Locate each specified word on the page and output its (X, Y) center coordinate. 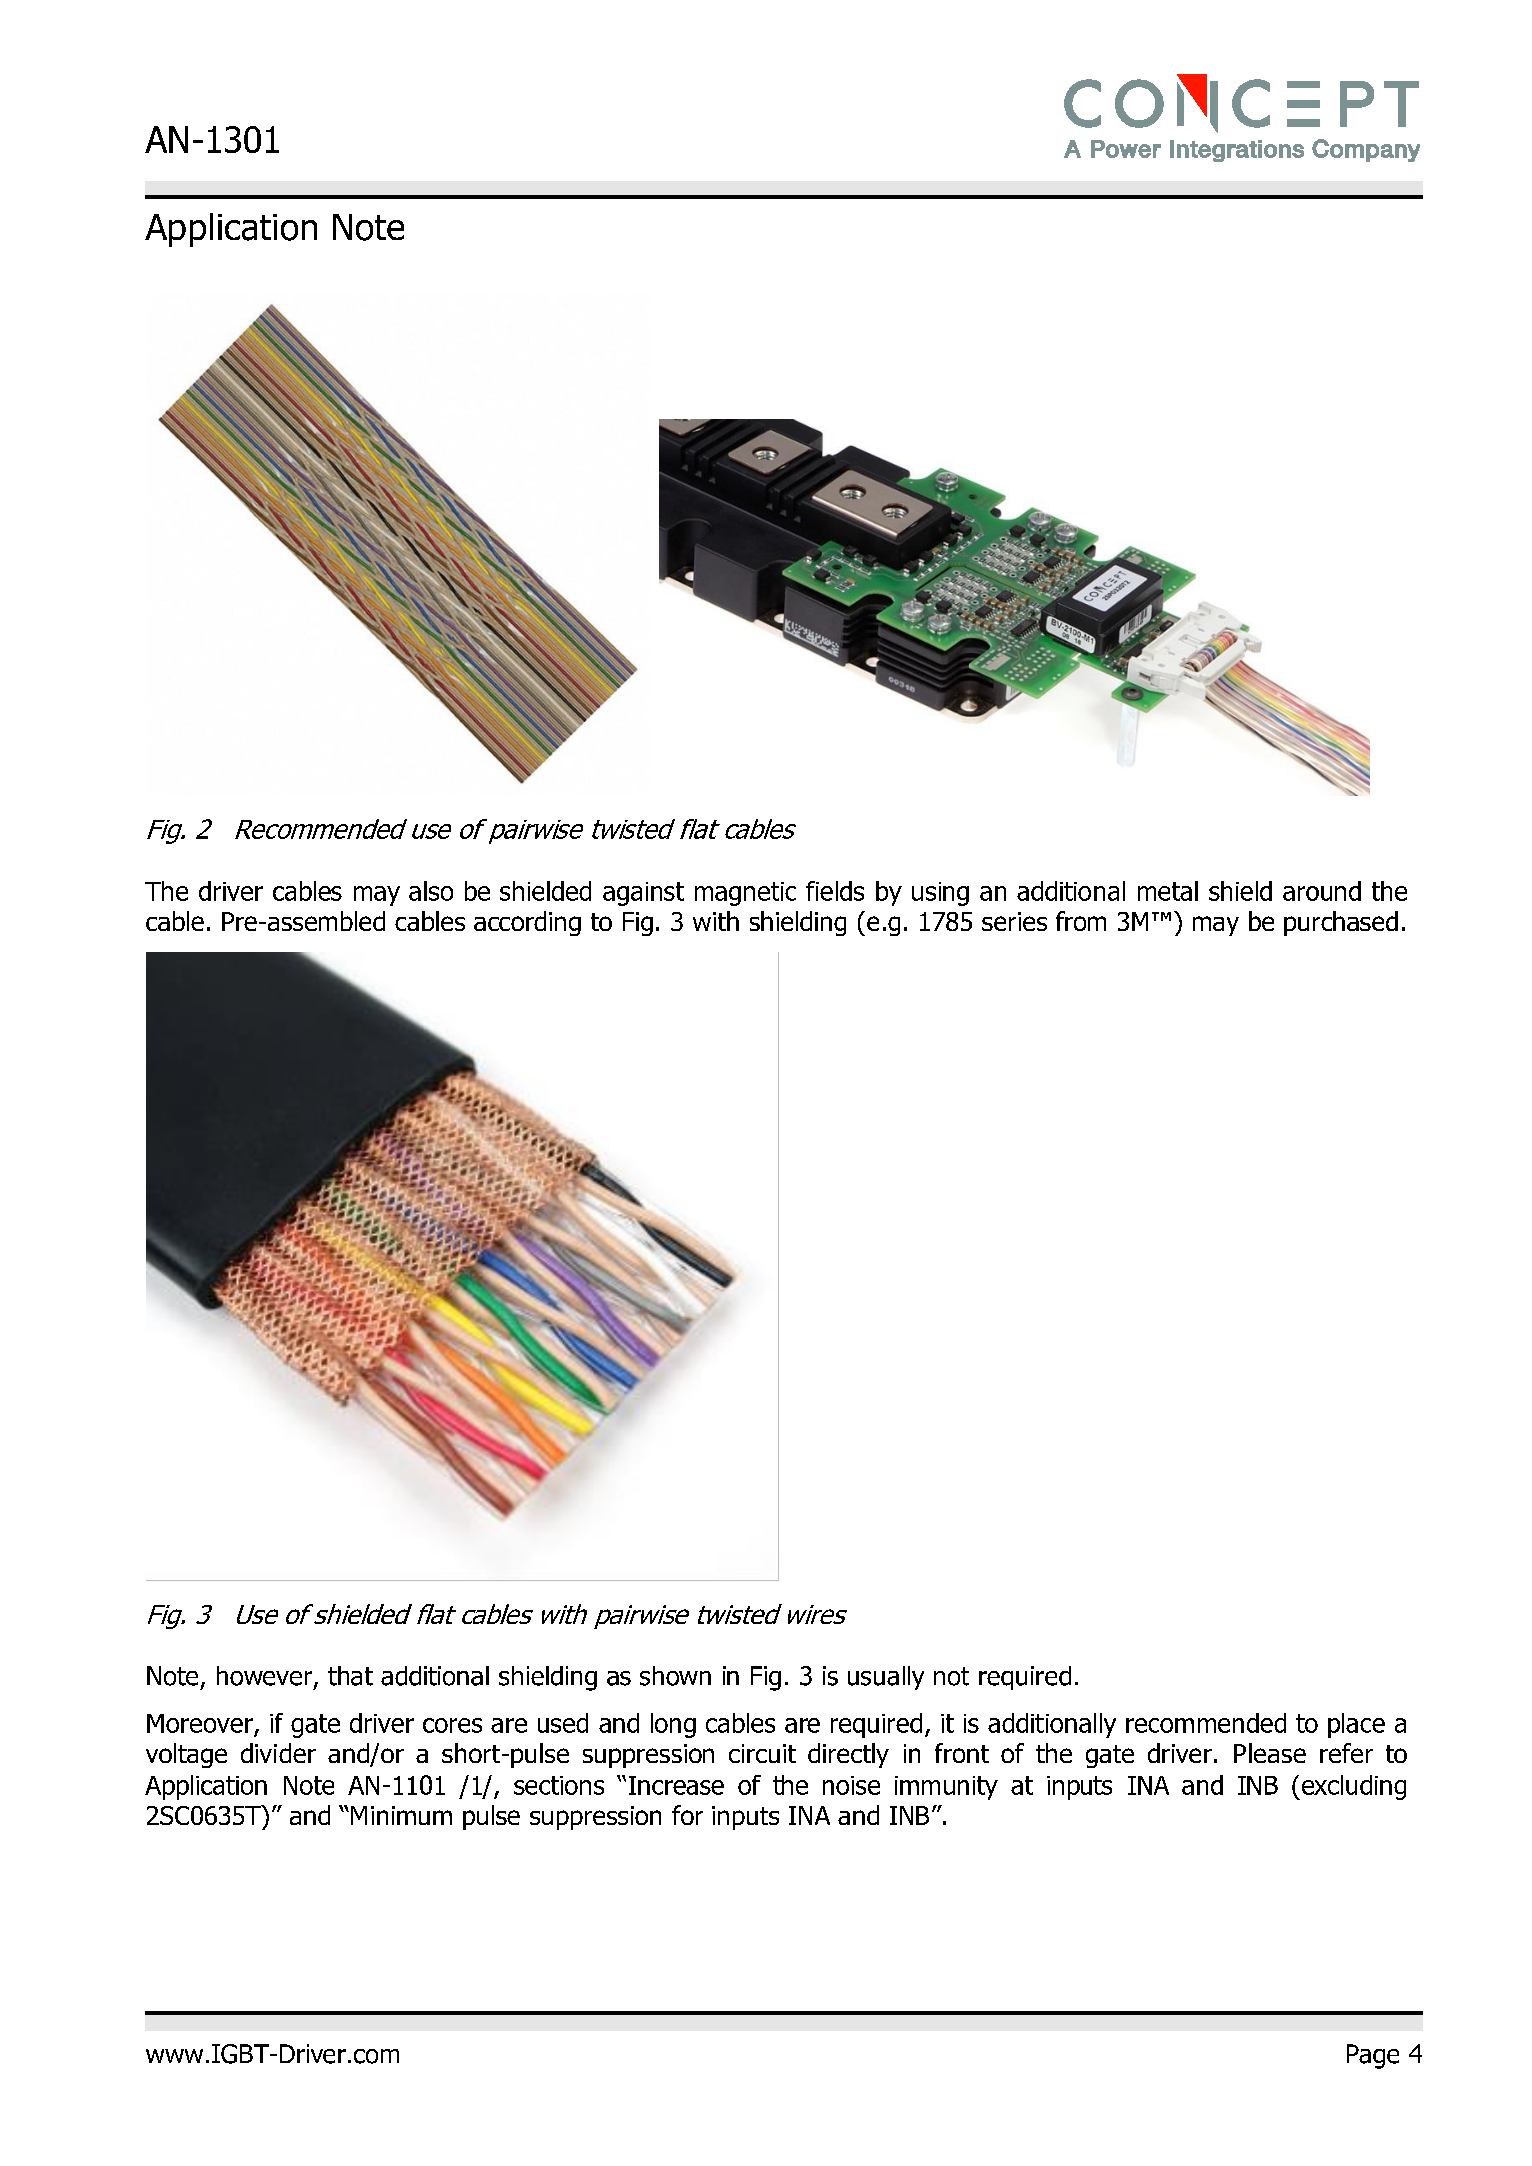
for (687, 1815)
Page (1373, 2056)
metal (1168, 891)
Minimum (401, 1815)
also (431, 891)
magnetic (745, 894)
